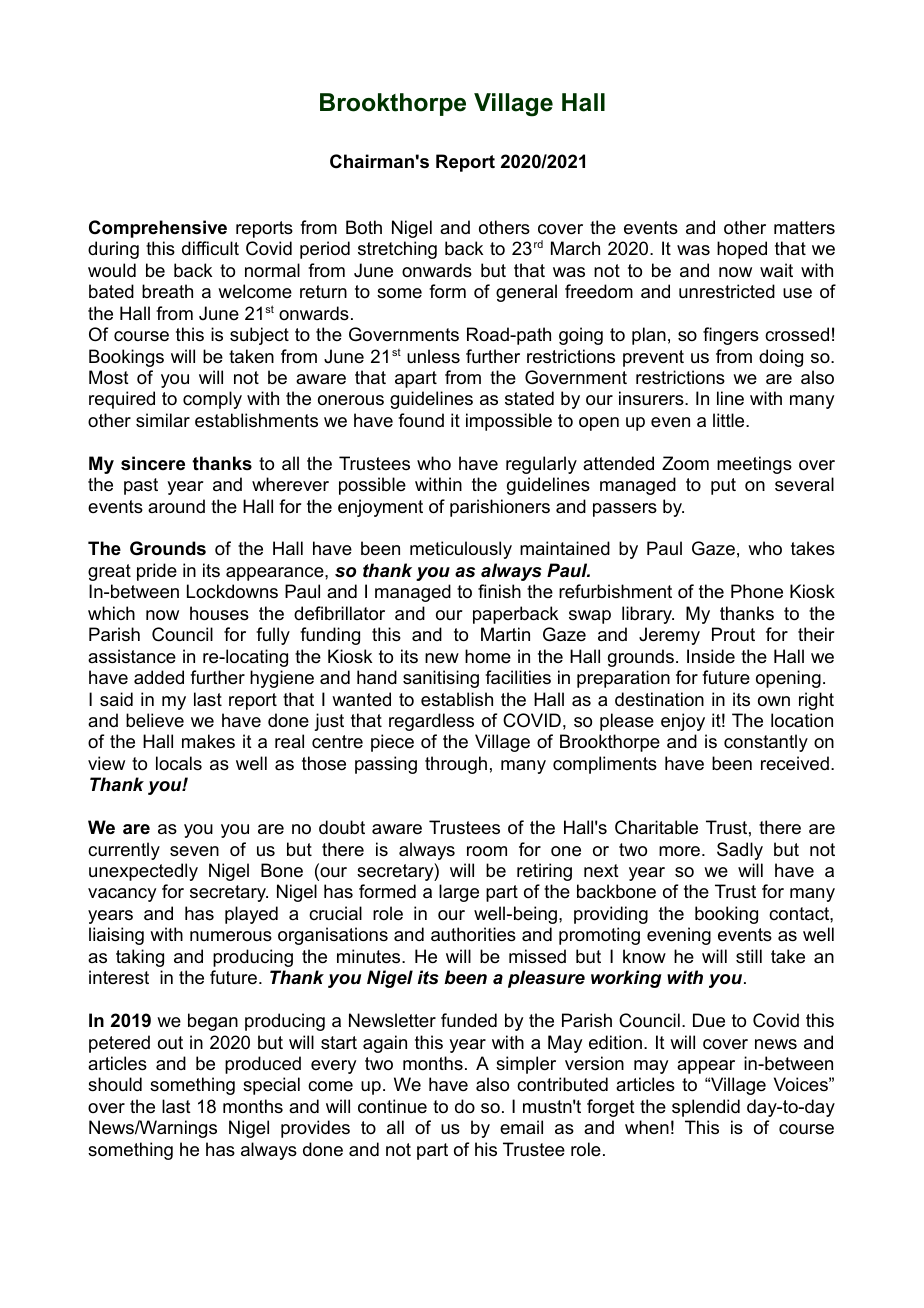 The image size is (924, 1308). What do you see at coordinates (766, 743) in the screenshot?
I see `constantly` at bounding box center [766, 743].
